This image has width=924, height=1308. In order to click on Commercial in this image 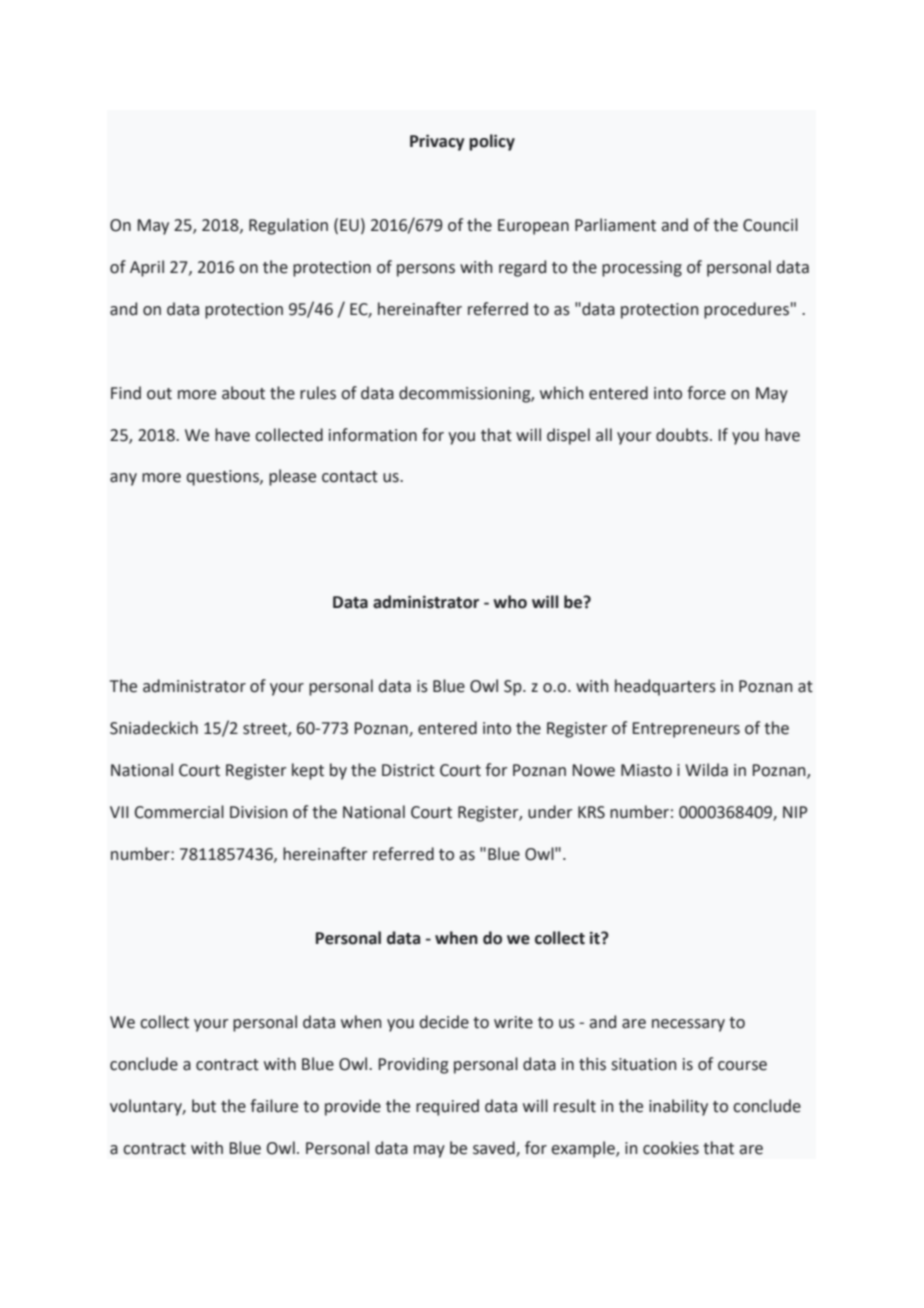, I will do `click(179, 812)`.
